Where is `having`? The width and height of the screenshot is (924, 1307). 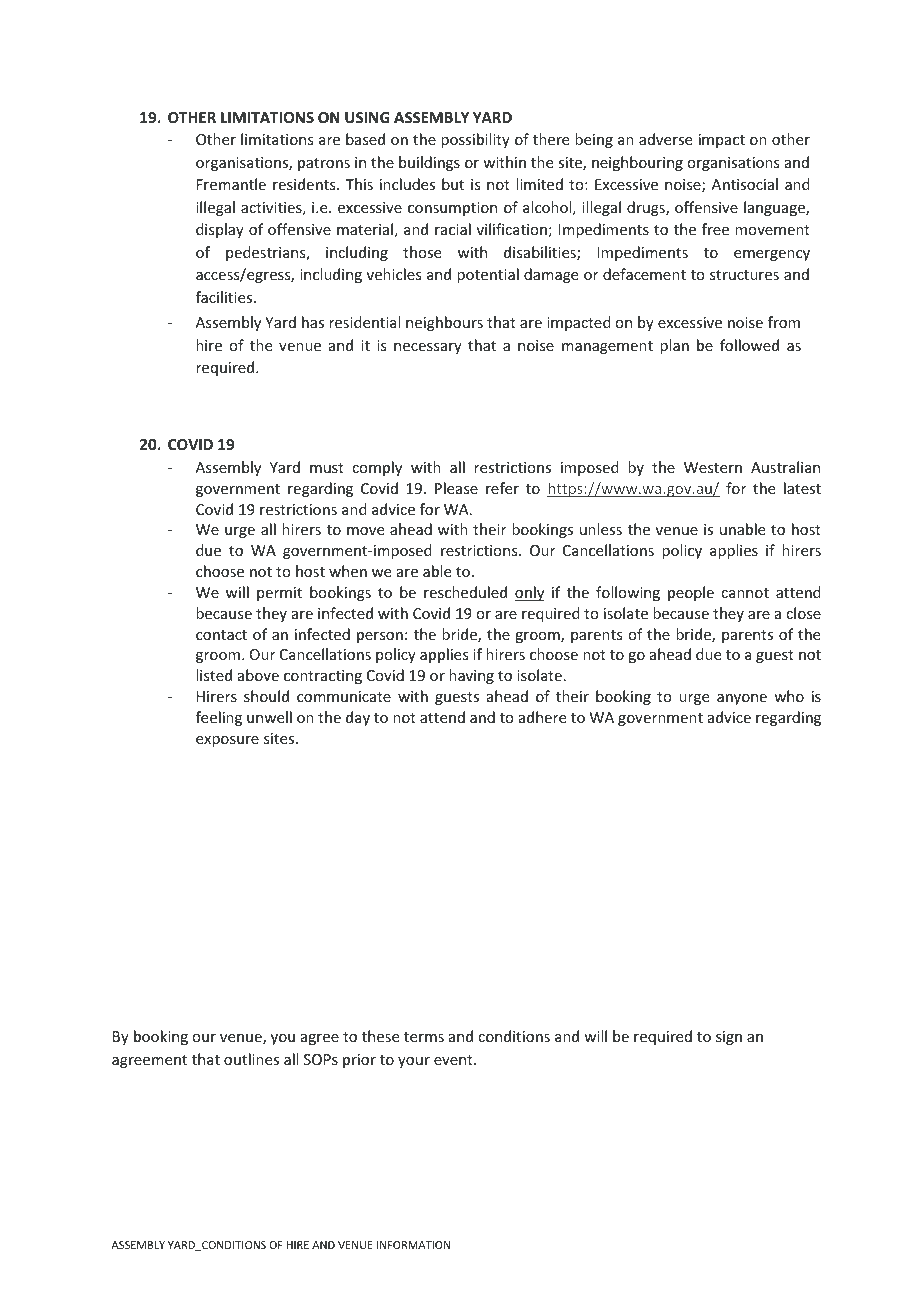 having is located at coordinates (471, 676).
